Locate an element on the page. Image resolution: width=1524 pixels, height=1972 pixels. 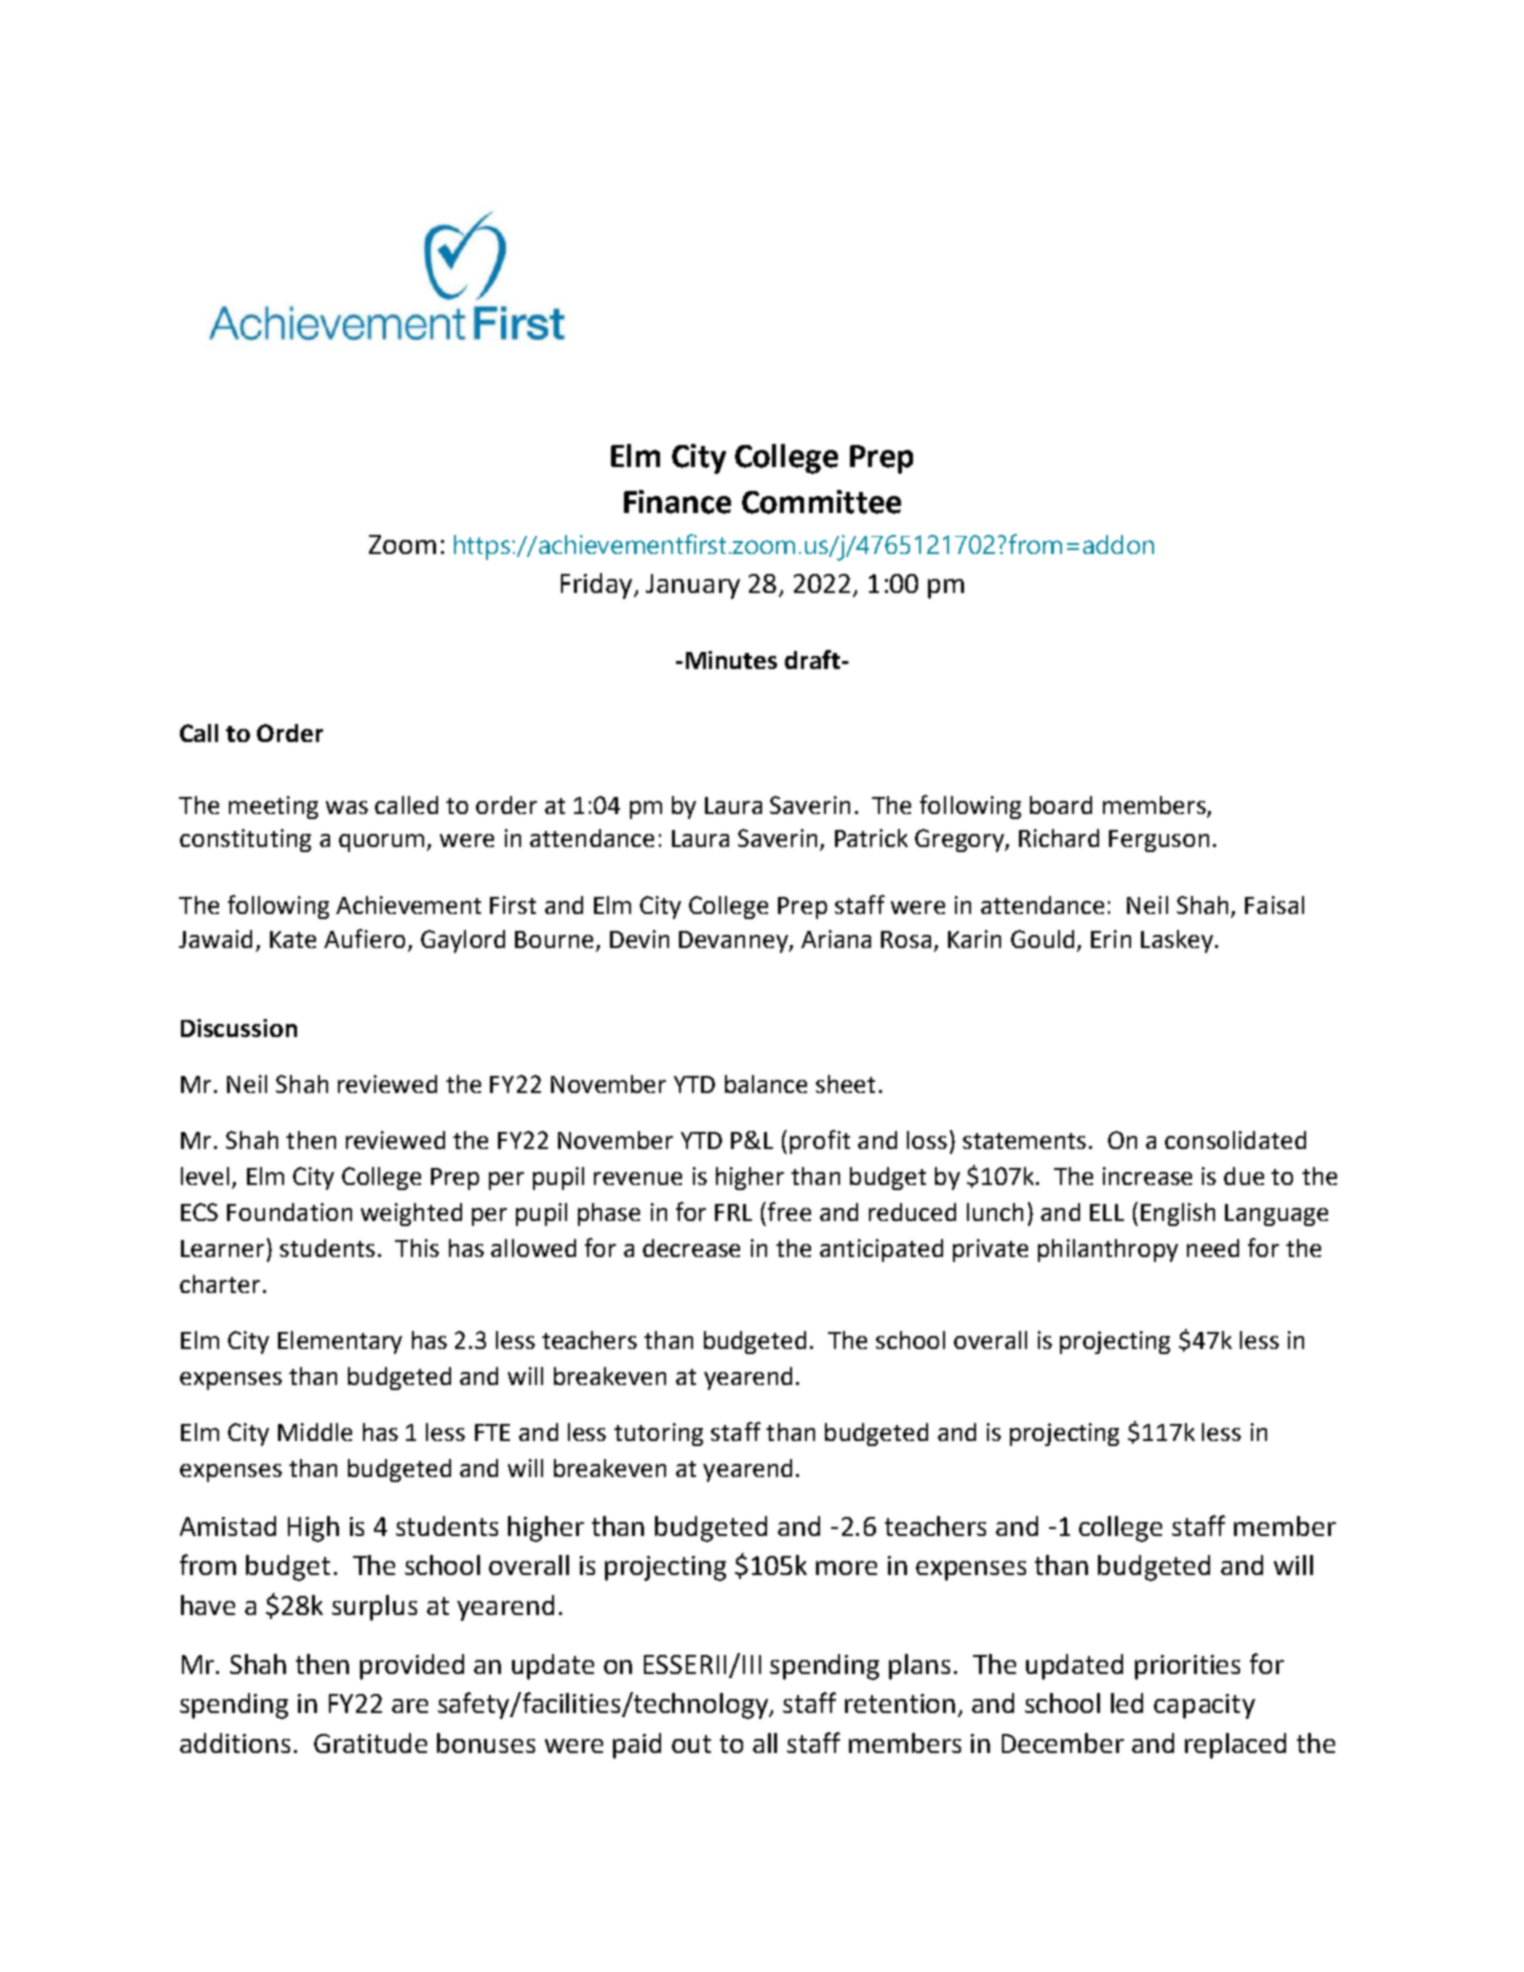
Friday is located at coordinates (598, 586).
